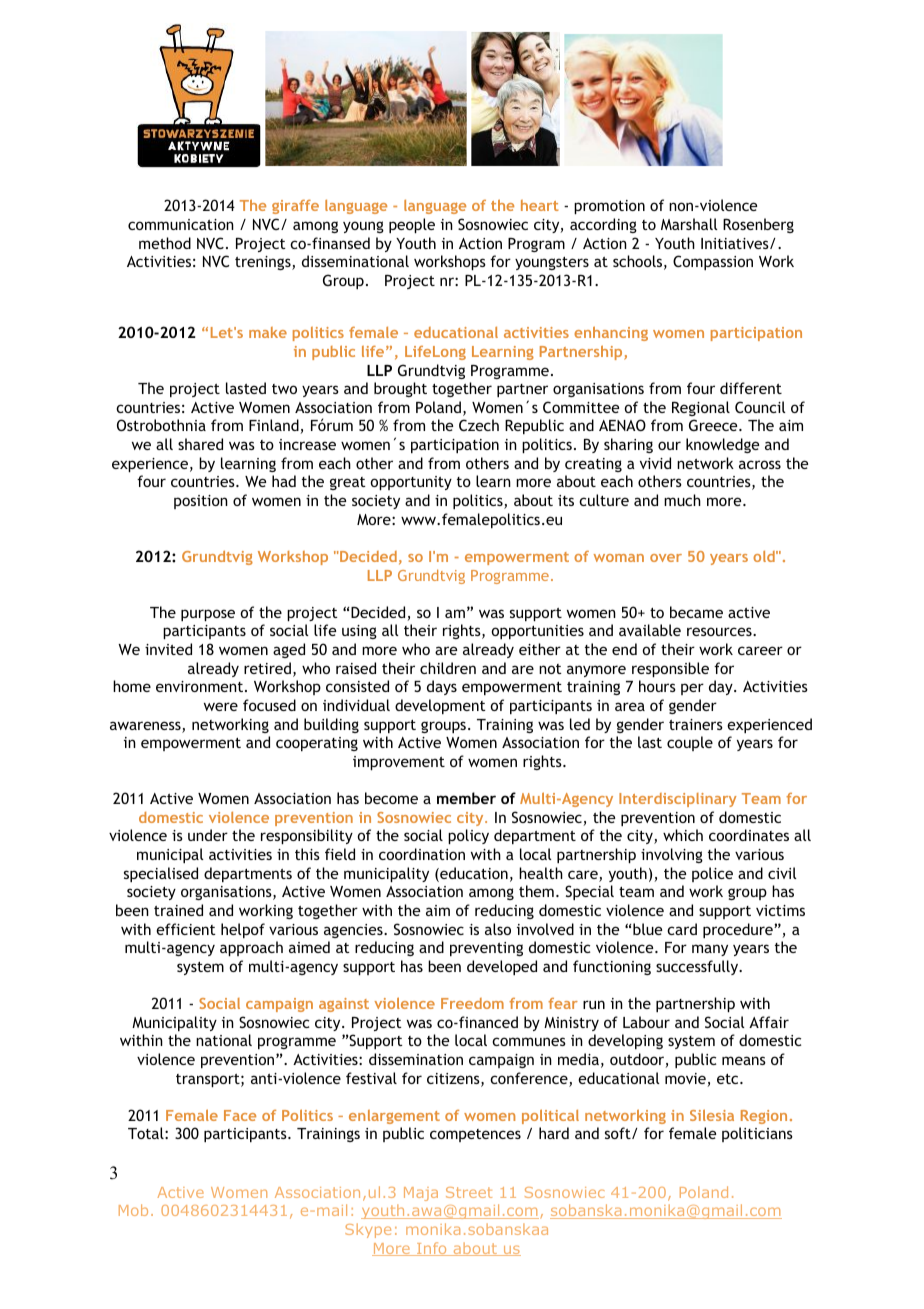  Describe the element at coordinates (412, 225) in the screenshot. I see `people` at that location.
